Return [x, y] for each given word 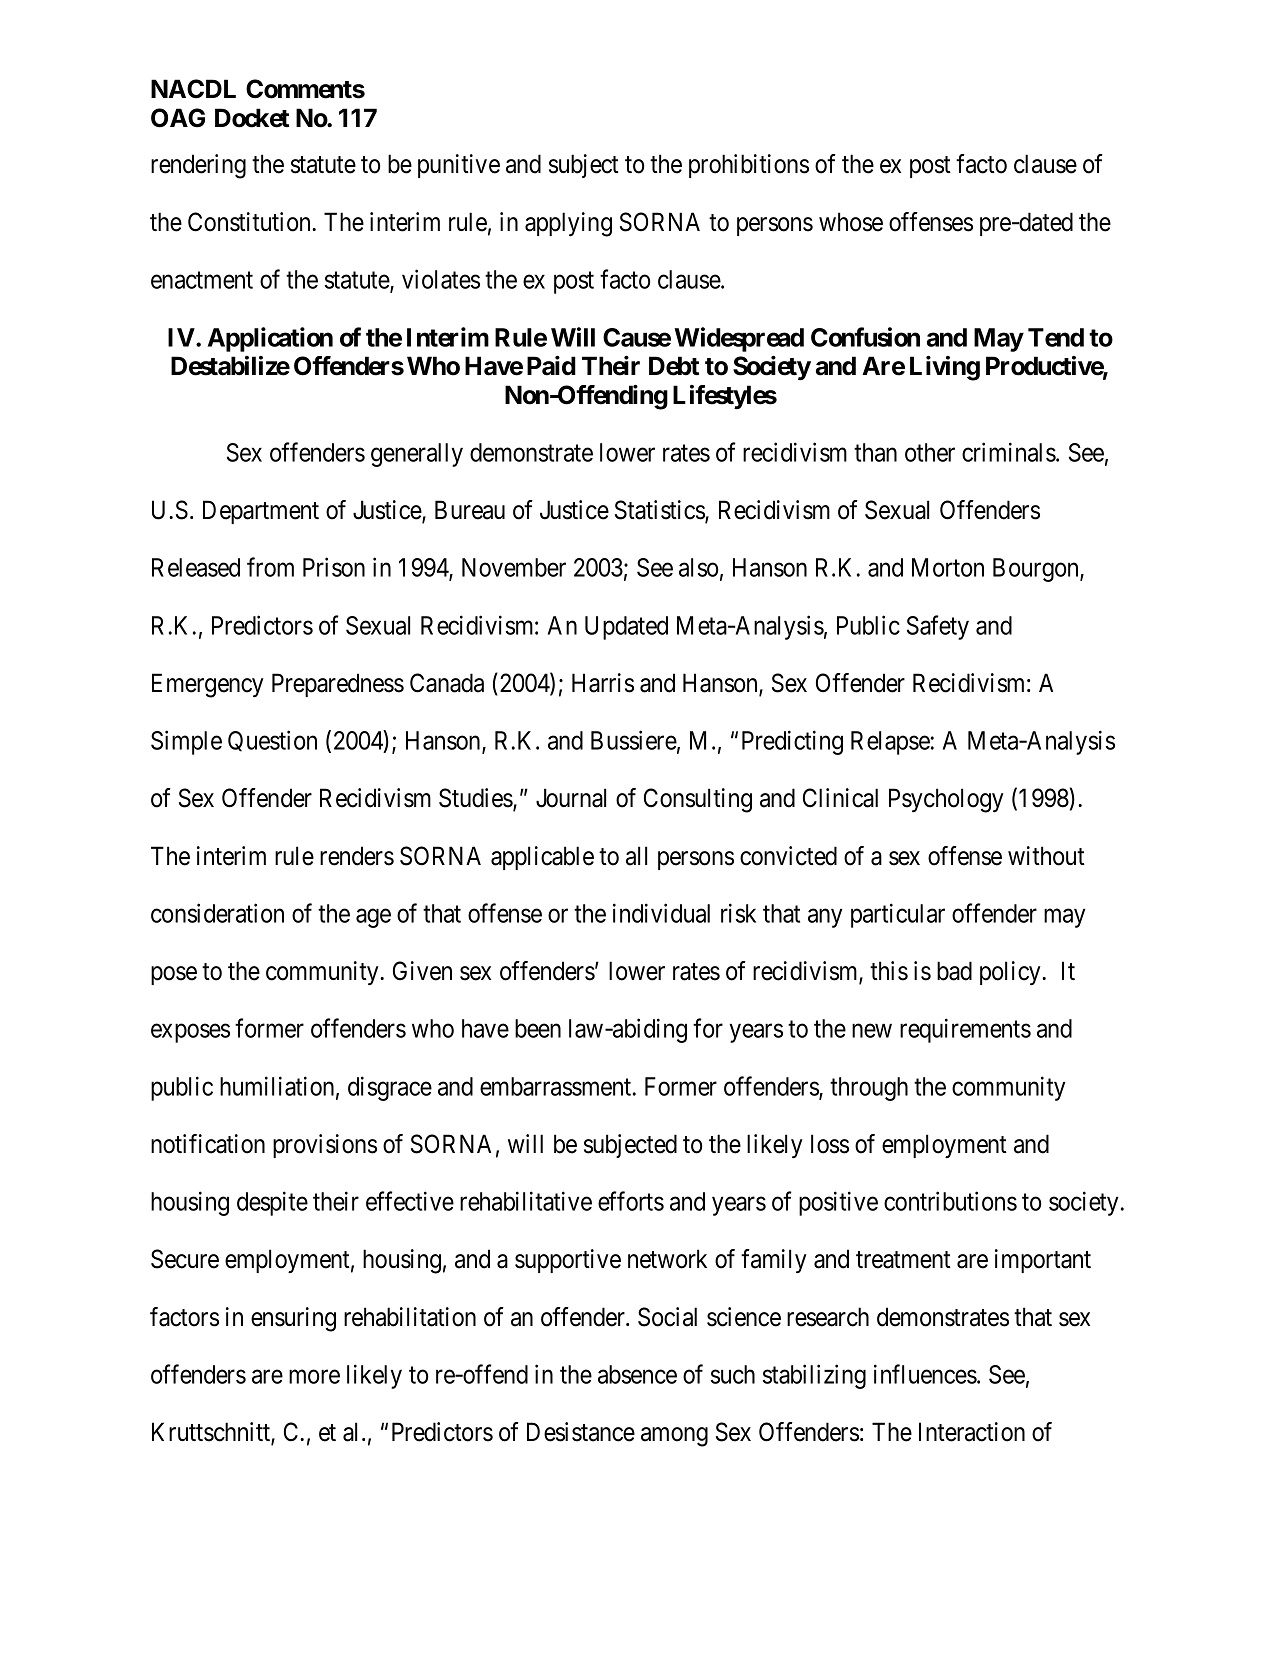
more [314, 1377]
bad [954, 971]
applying [568, 224]
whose [851, 222]
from [270, 567]
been [538, 1028]
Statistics [660, 511]
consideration [217, 913]
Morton [948, 567]
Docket [252, 118]
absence [637, 1374]
